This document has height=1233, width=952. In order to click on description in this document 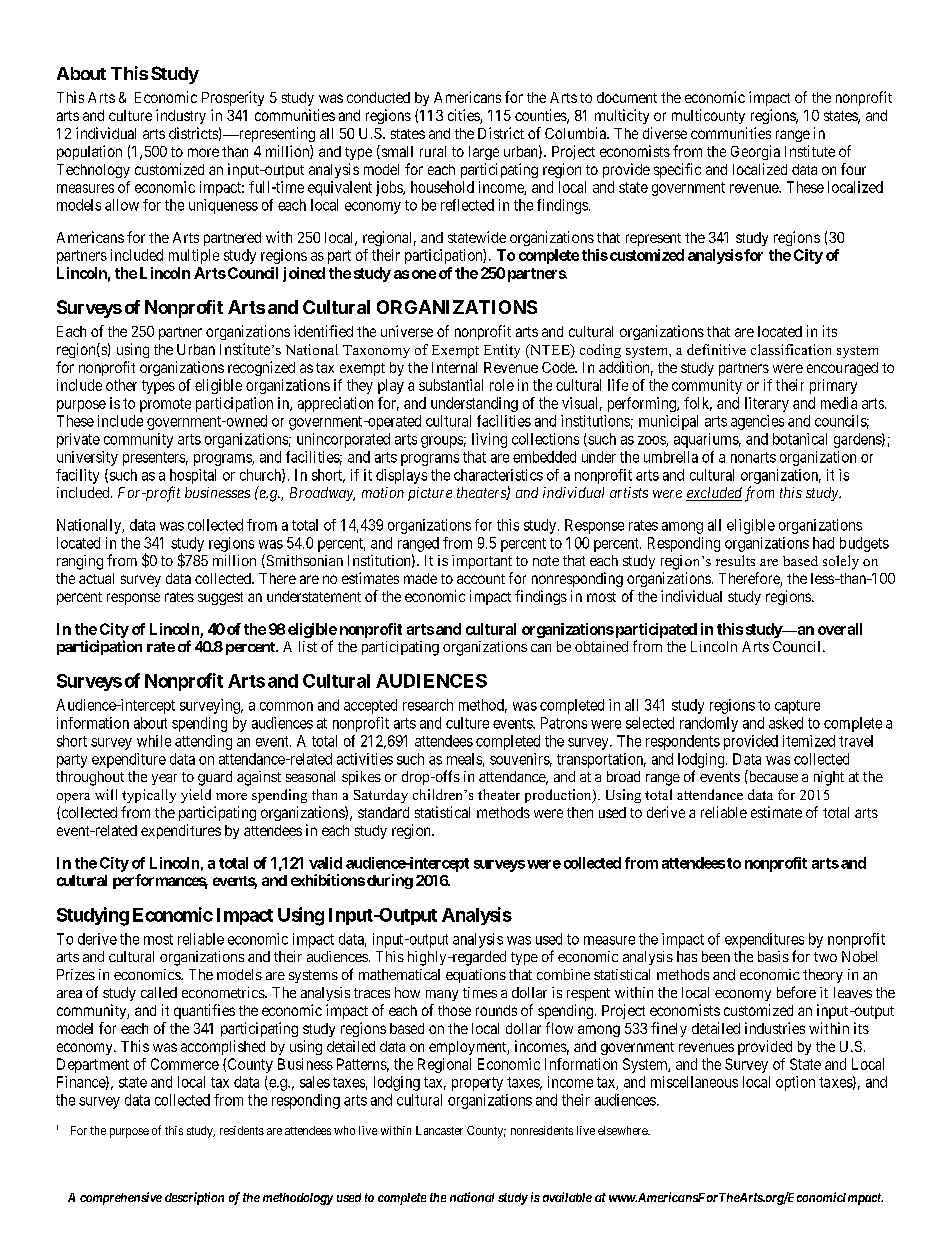, I will do `click(194, 1198)`.
